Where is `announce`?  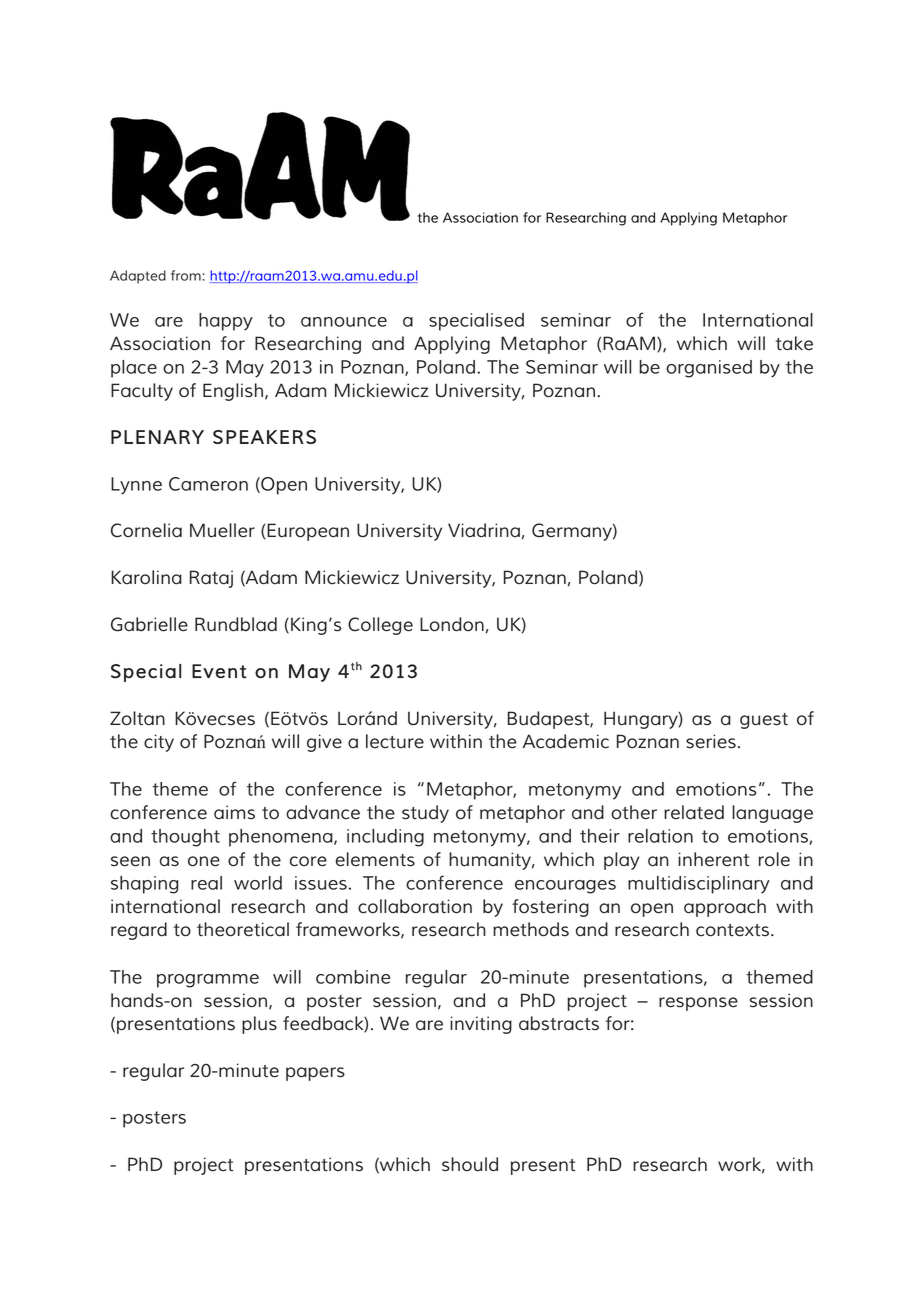
announce is located at coordinates (344, 322).
